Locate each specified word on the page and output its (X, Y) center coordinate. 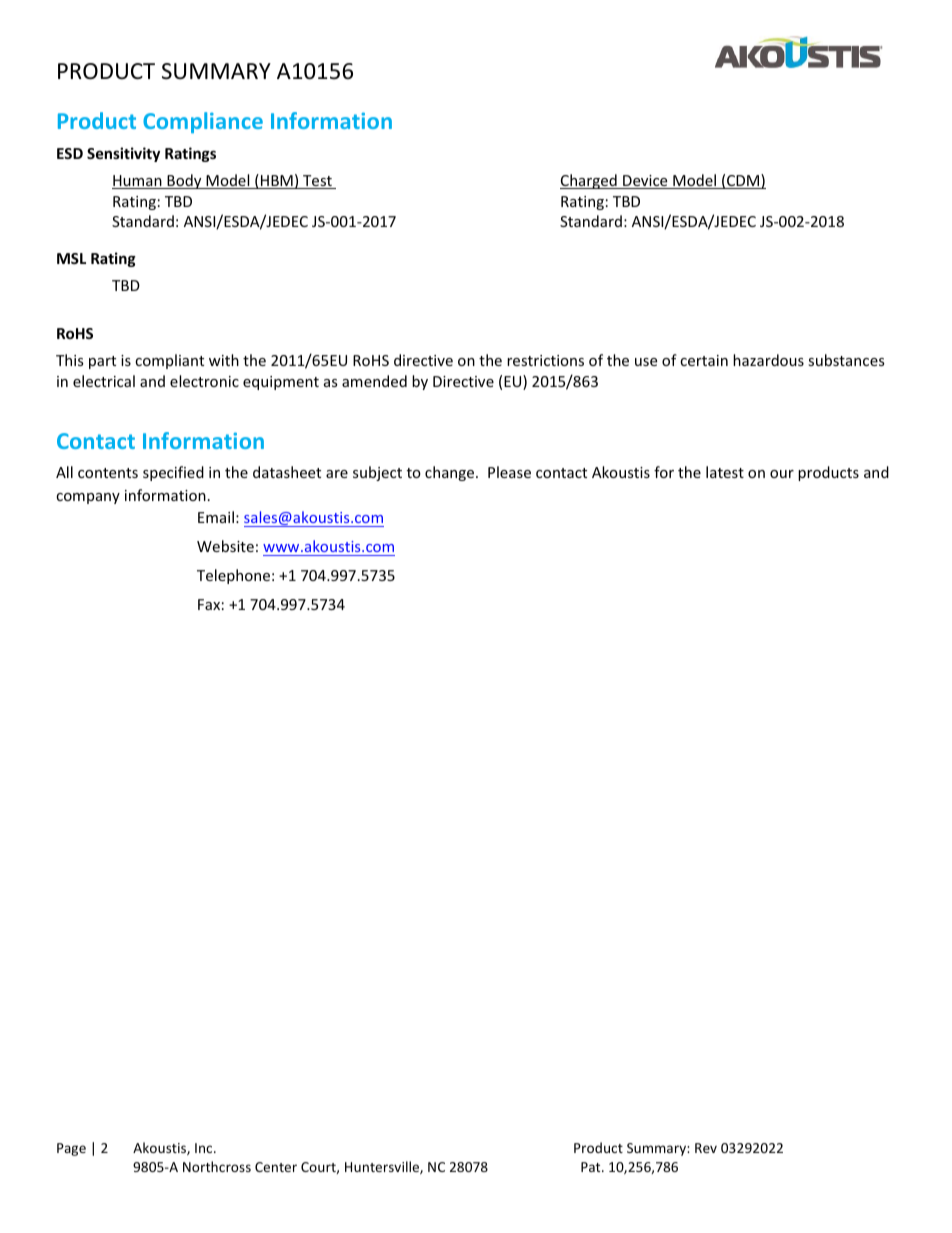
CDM (743, 181)
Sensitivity (123, 154)
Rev (706, 1148)
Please (509, 472)
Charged (589, 181)
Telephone (233, 576)
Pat (592, 1167)
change (451, 473)
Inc (205, 1148)
